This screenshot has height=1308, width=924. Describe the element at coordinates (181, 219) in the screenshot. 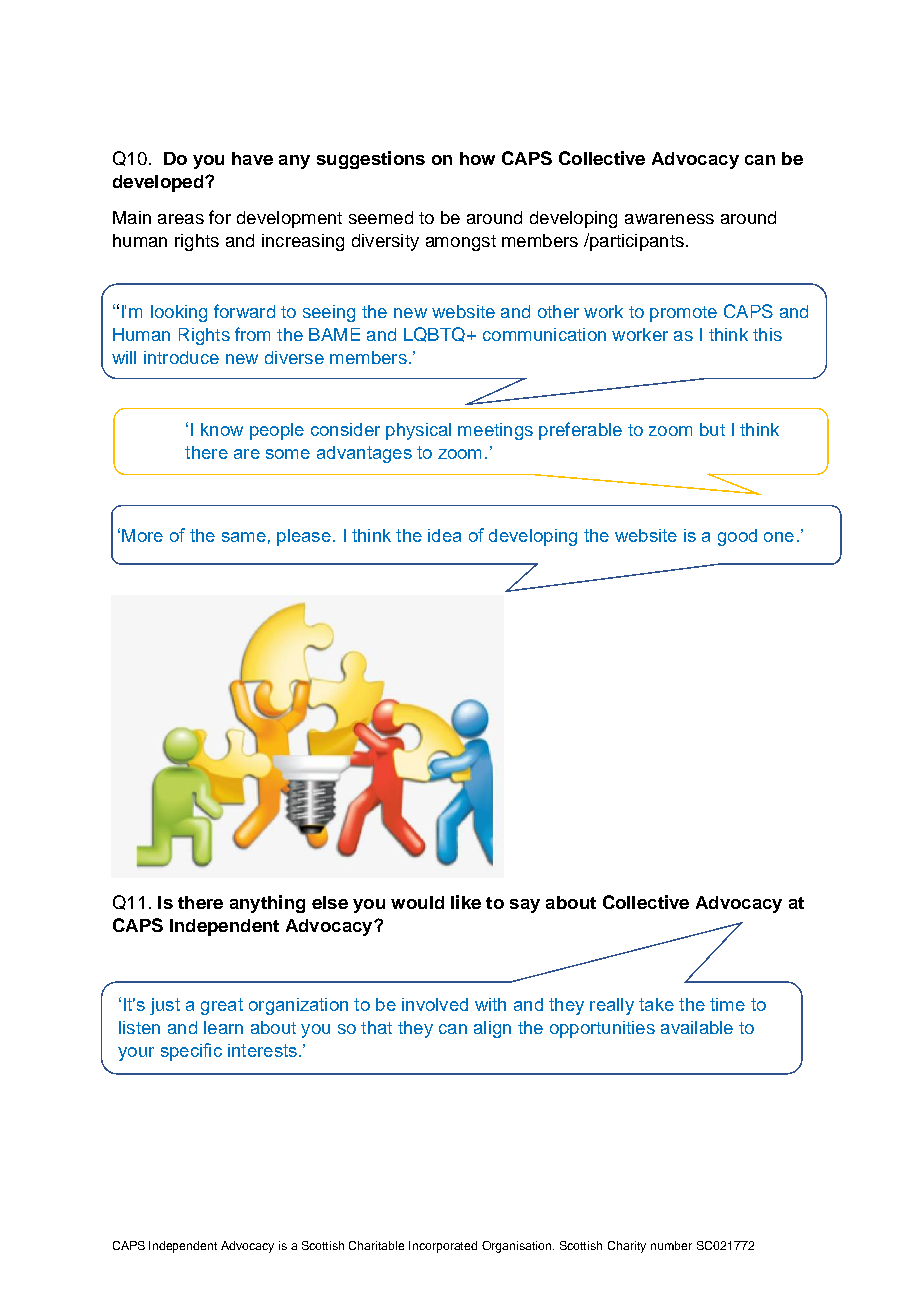

I see `areas` at that location.
